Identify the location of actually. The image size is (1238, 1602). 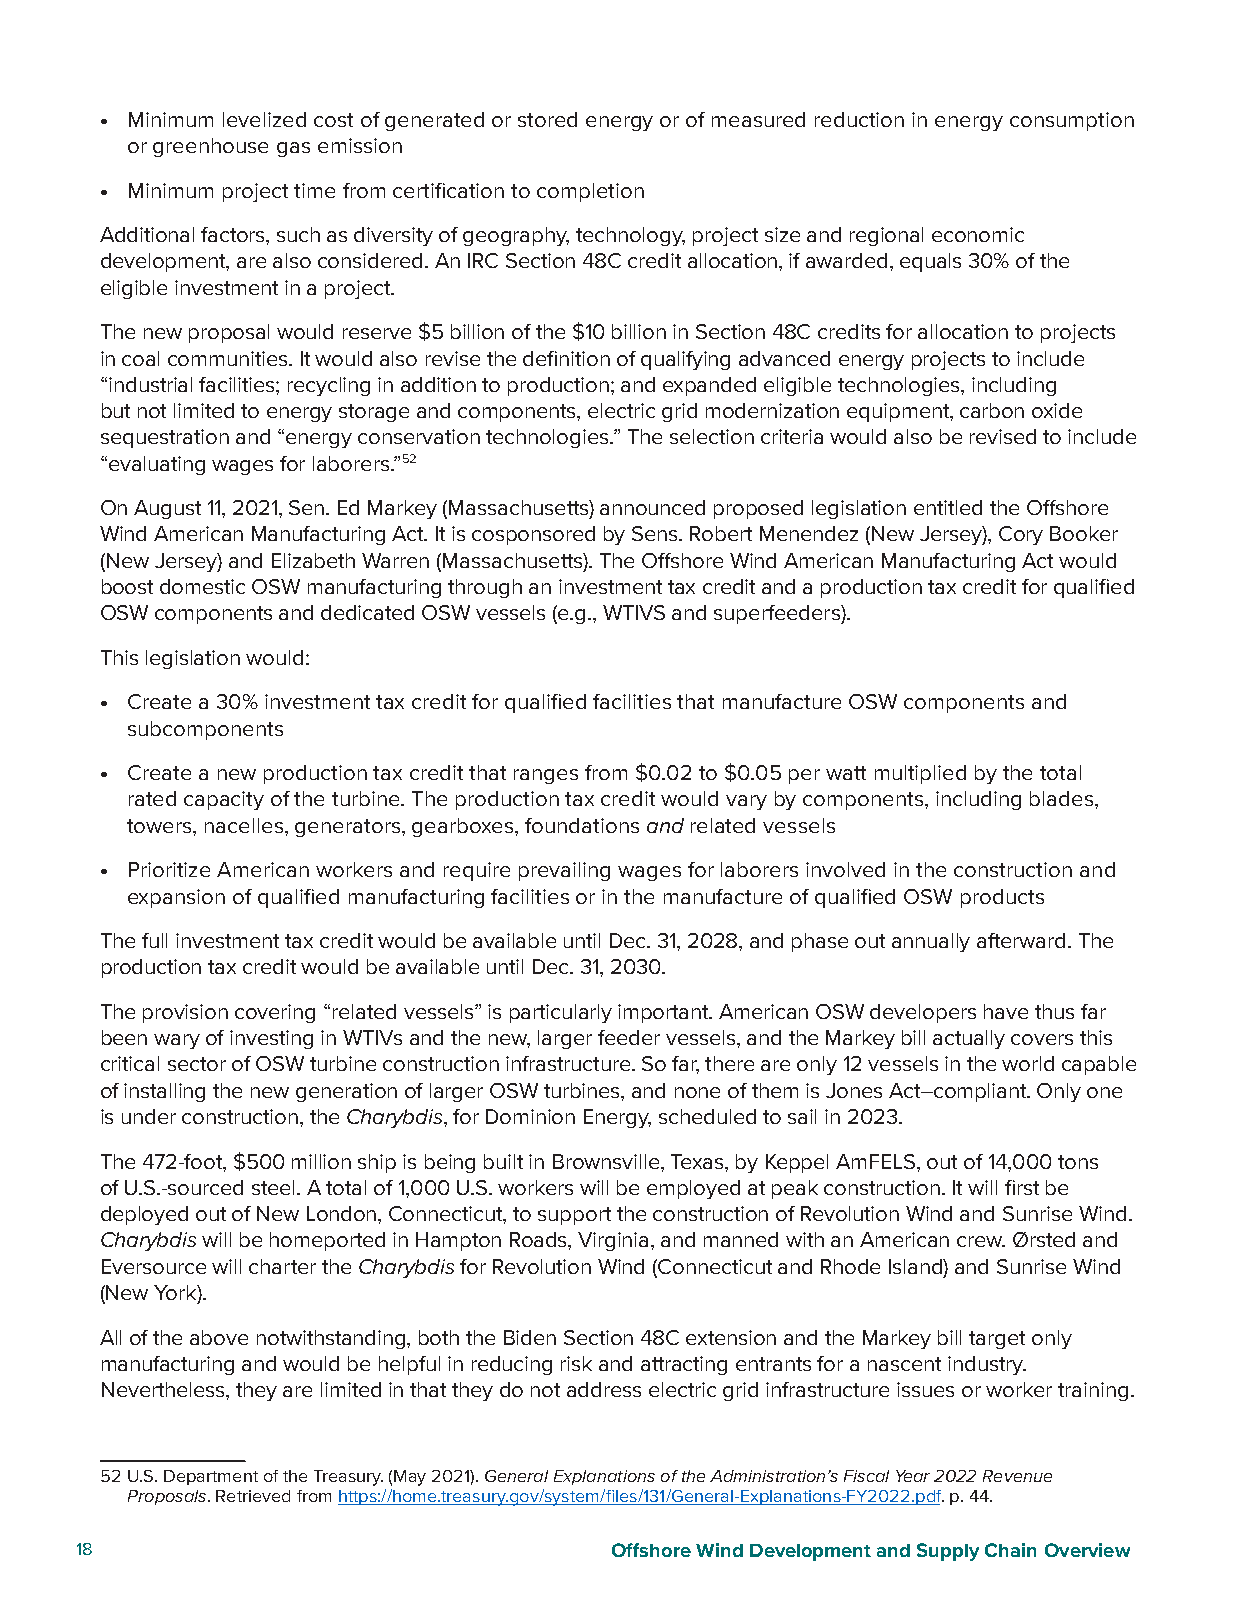
(969, 1039).
